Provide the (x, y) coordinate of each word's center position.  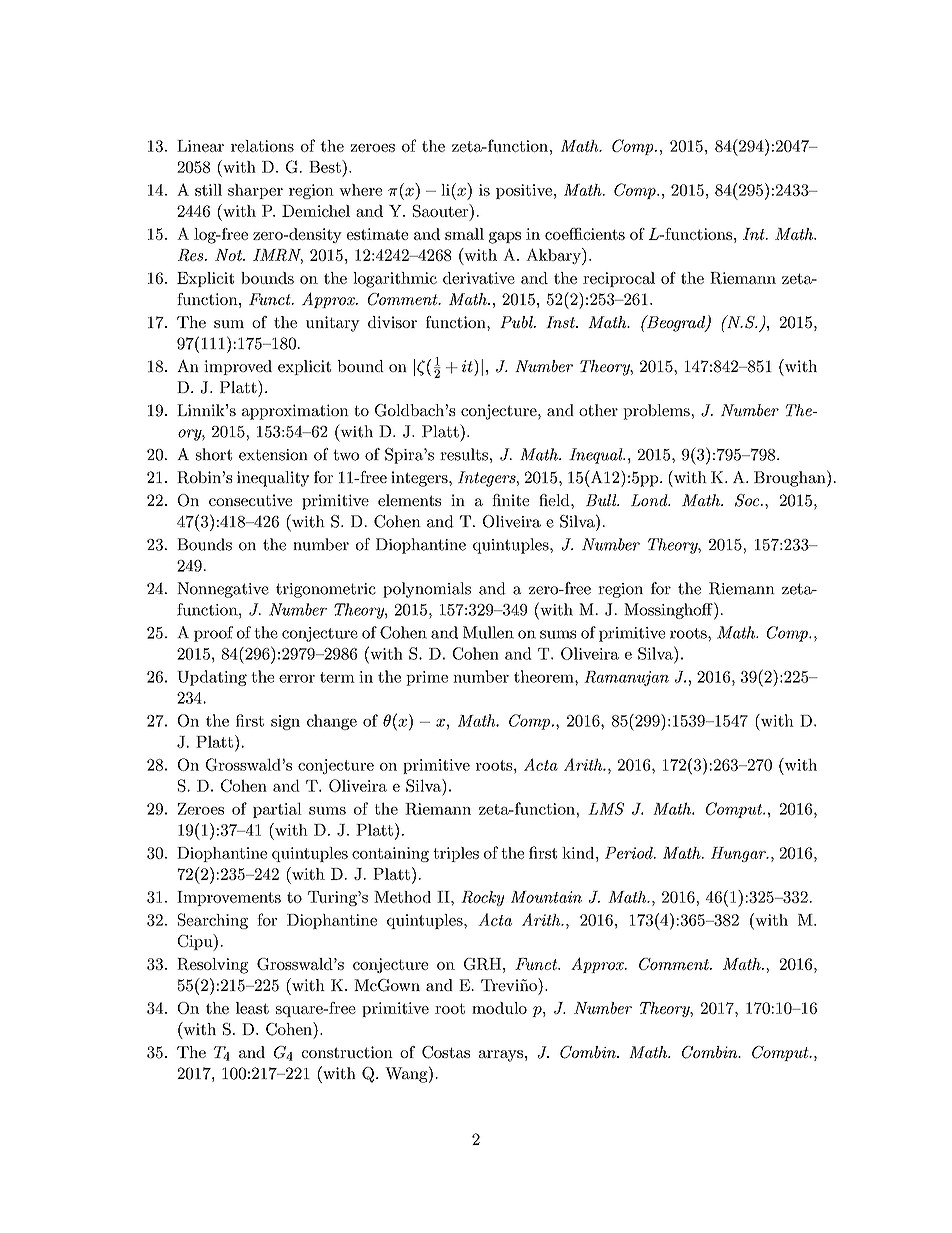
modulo (499, 1008)
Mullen (488, 632)
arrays (501, 1056)
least (252, 1008)
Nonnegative (223, 590)
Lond (650, 500)
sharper (255, 191)
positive (524, 191)
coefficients (585, 234)
